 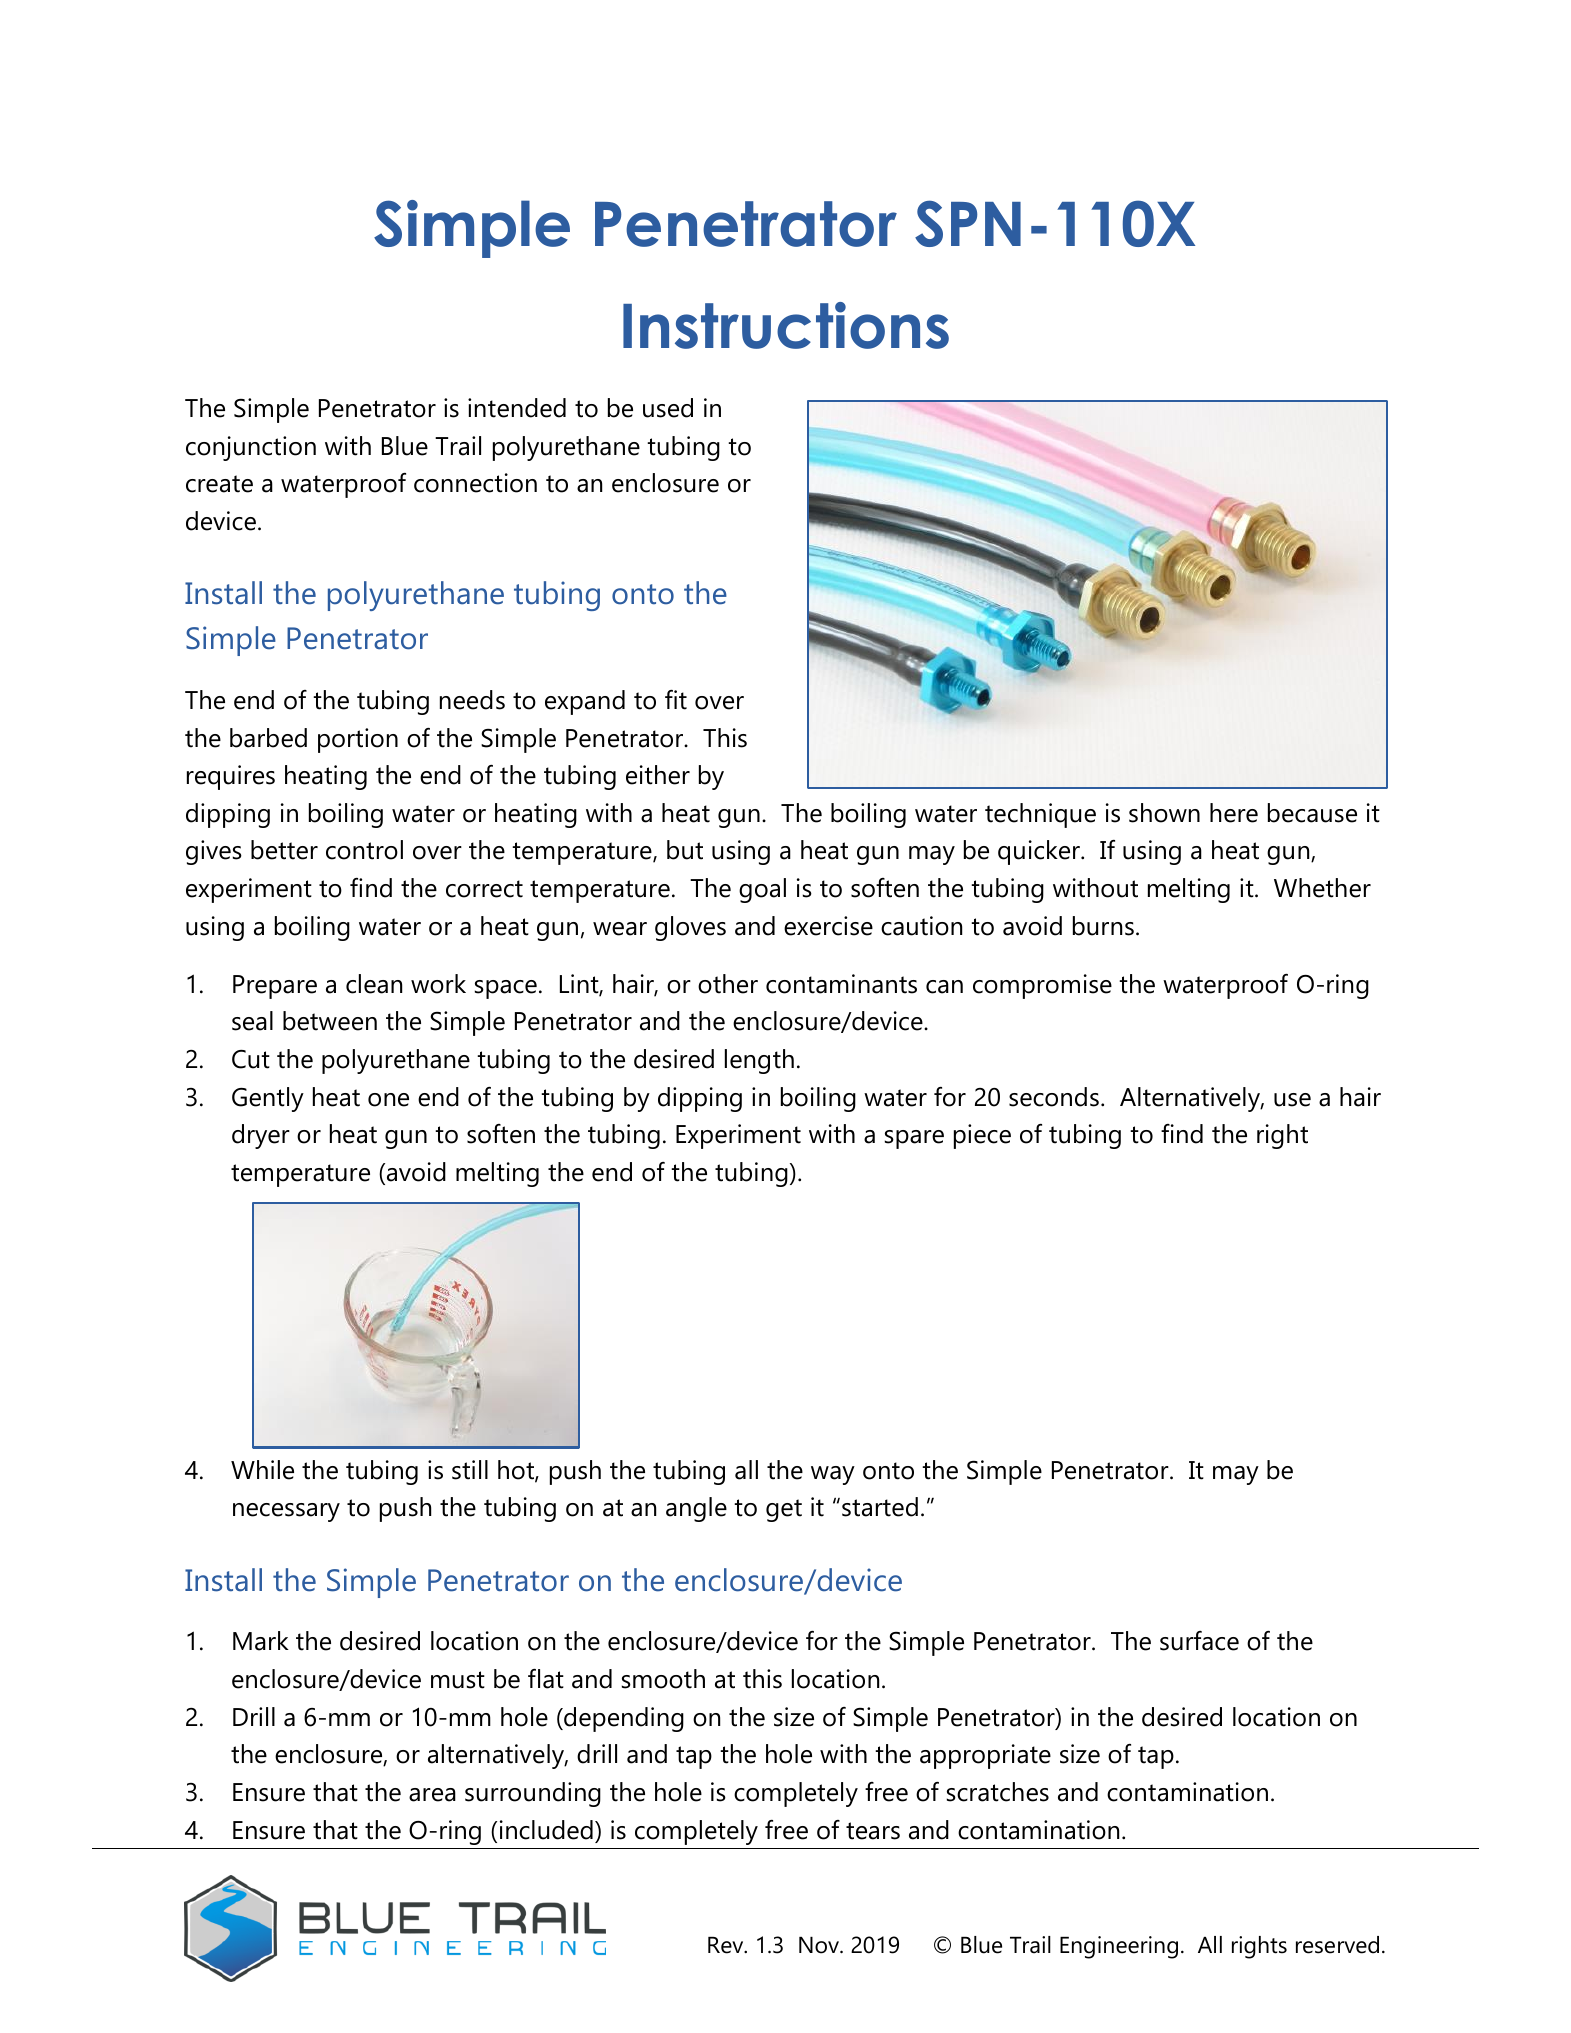 I want to click on Instructions, so click(x=786, y=325).
